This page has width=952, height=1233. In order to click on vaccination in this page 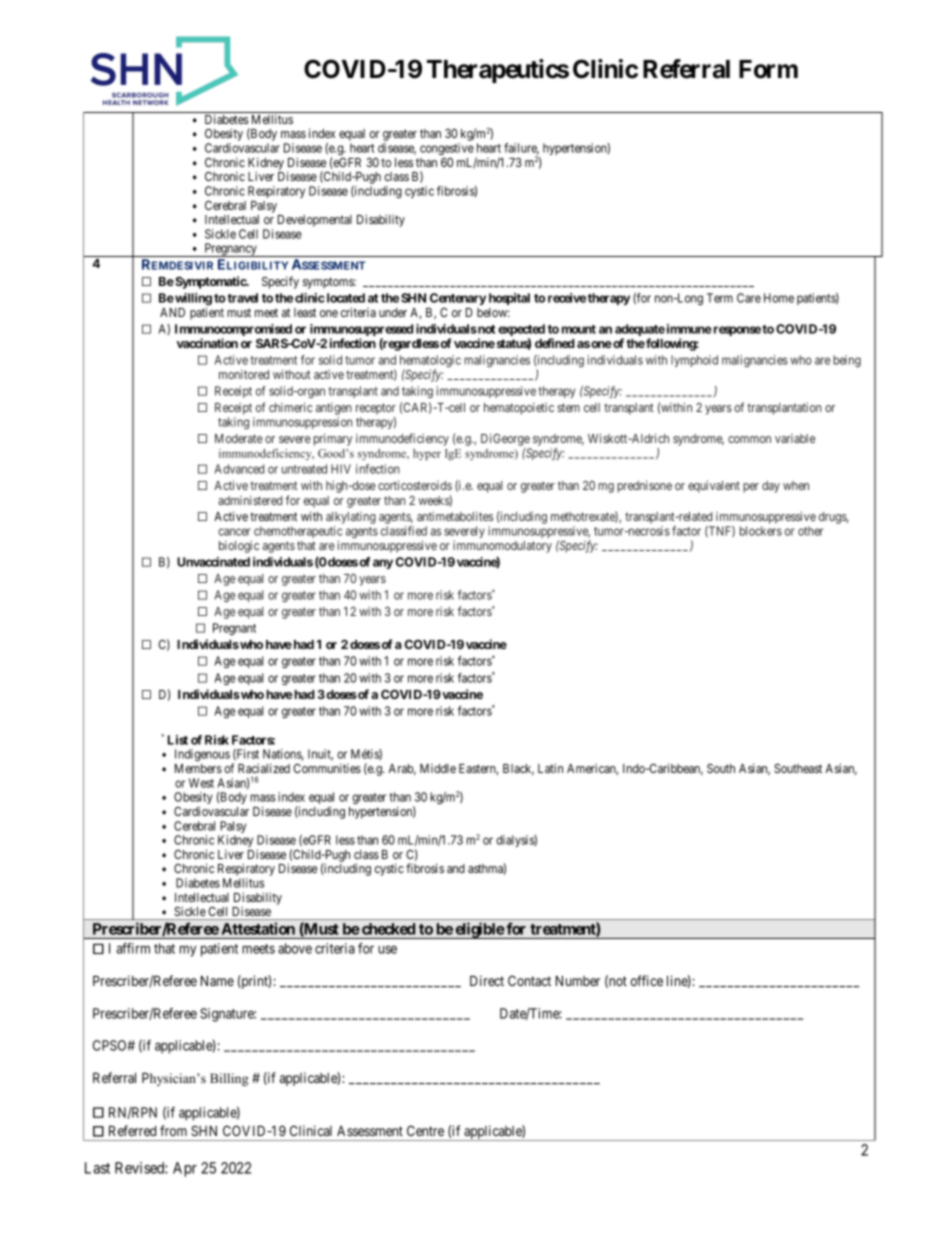, I will do `click(207, 343)`.
